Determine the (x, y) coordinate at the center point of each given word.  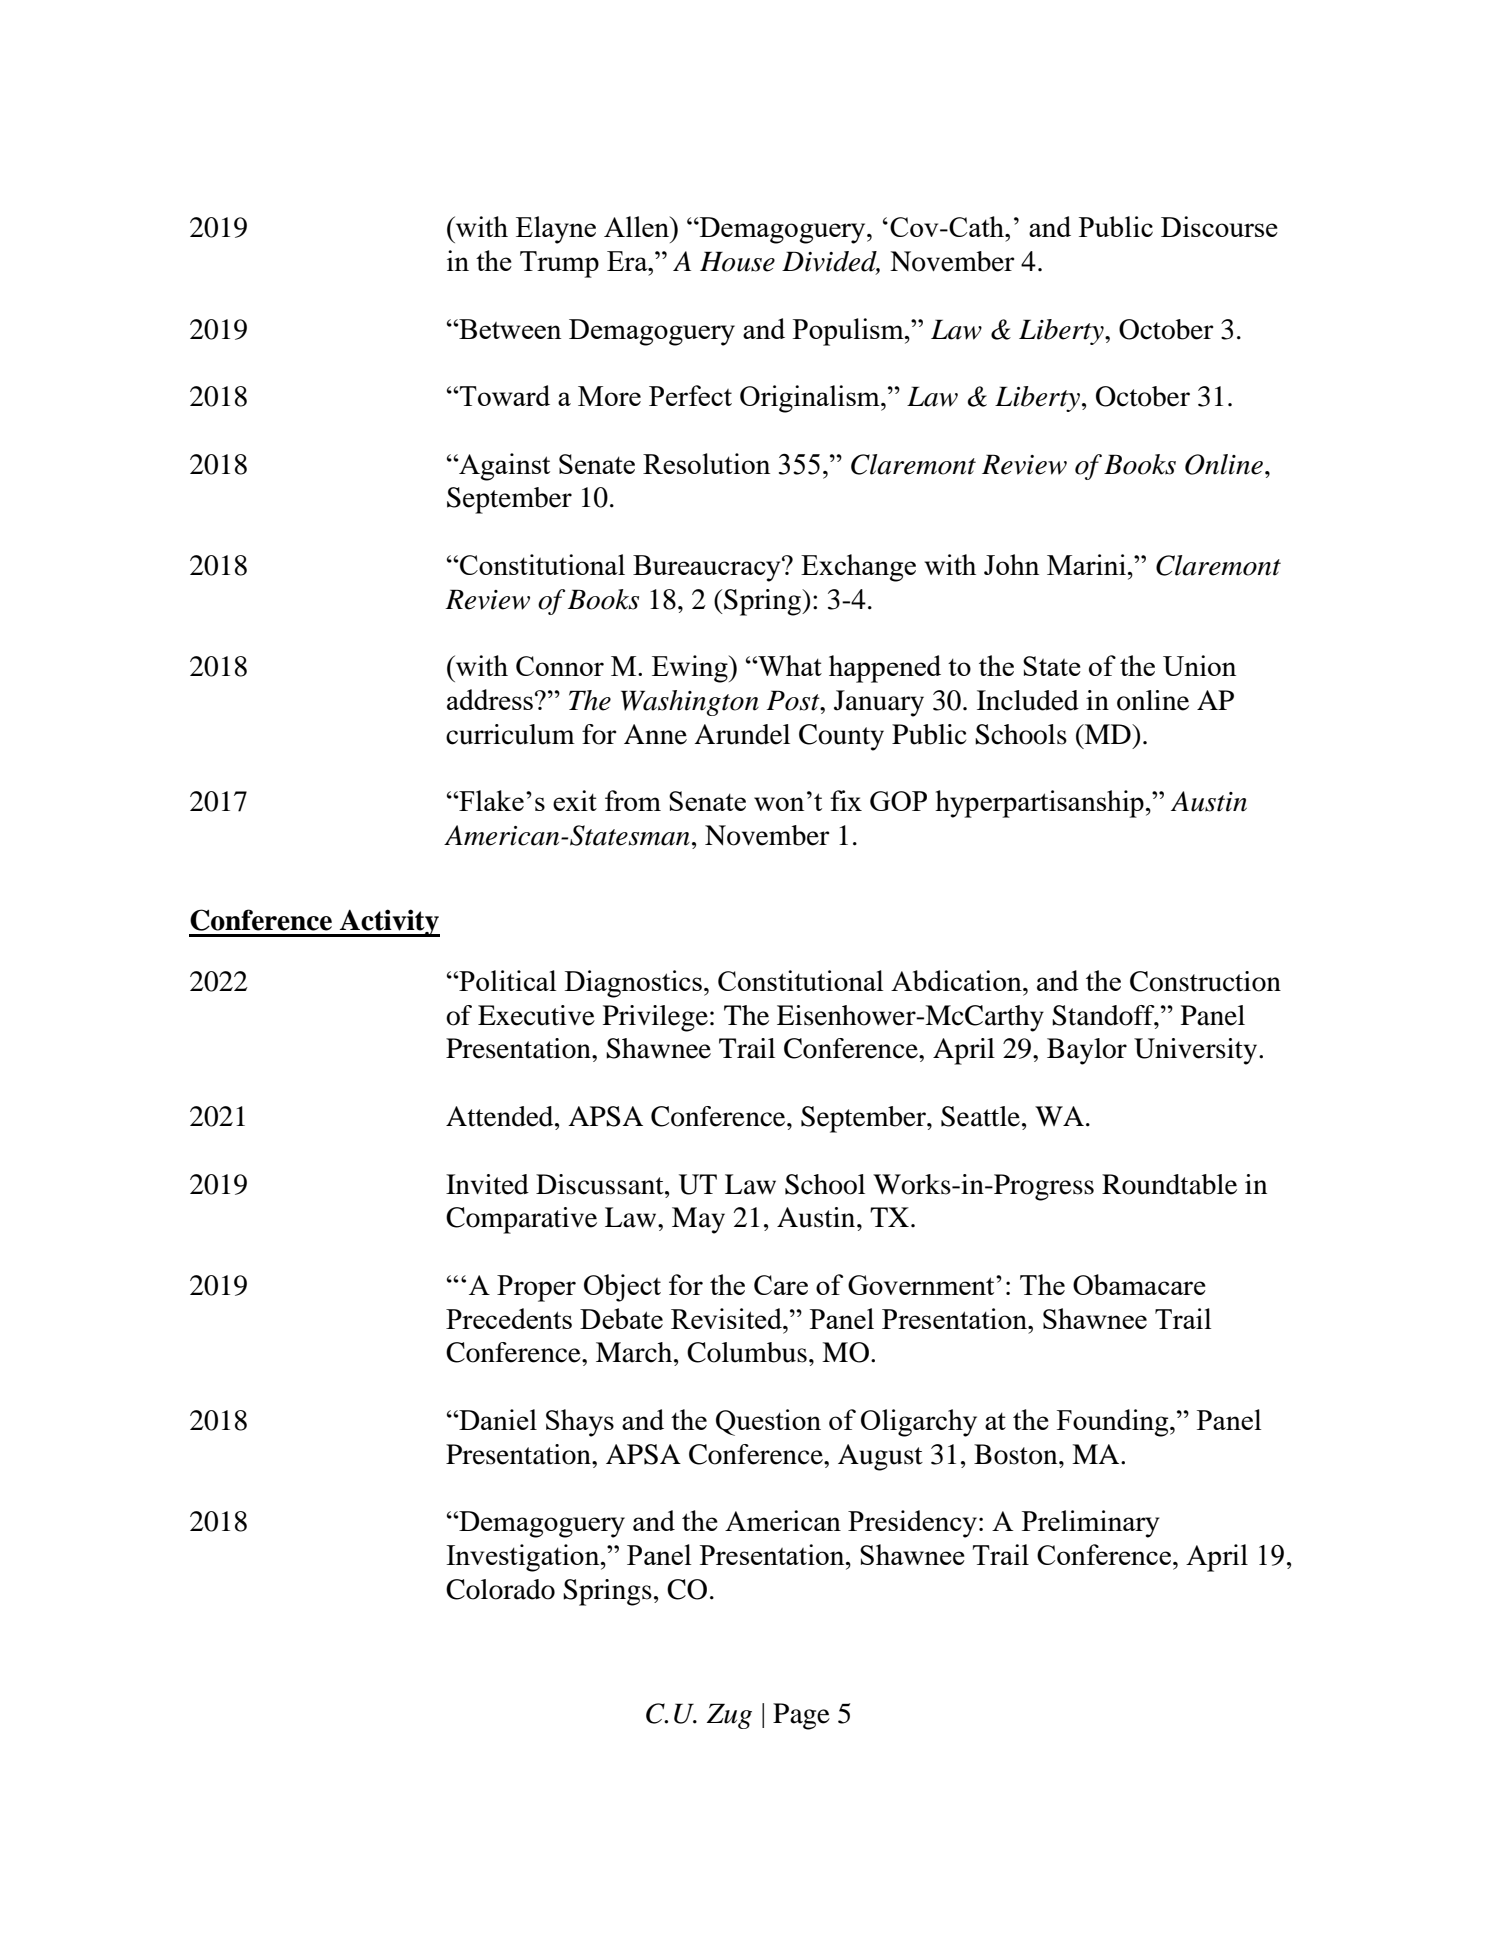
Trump (559, 264)
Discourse (1219, 226)
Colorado (500, 1589)
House (737, 261)
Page (801, 1716)
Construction (1205, 981)
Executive (536, 1015)
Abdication (957, 980)
